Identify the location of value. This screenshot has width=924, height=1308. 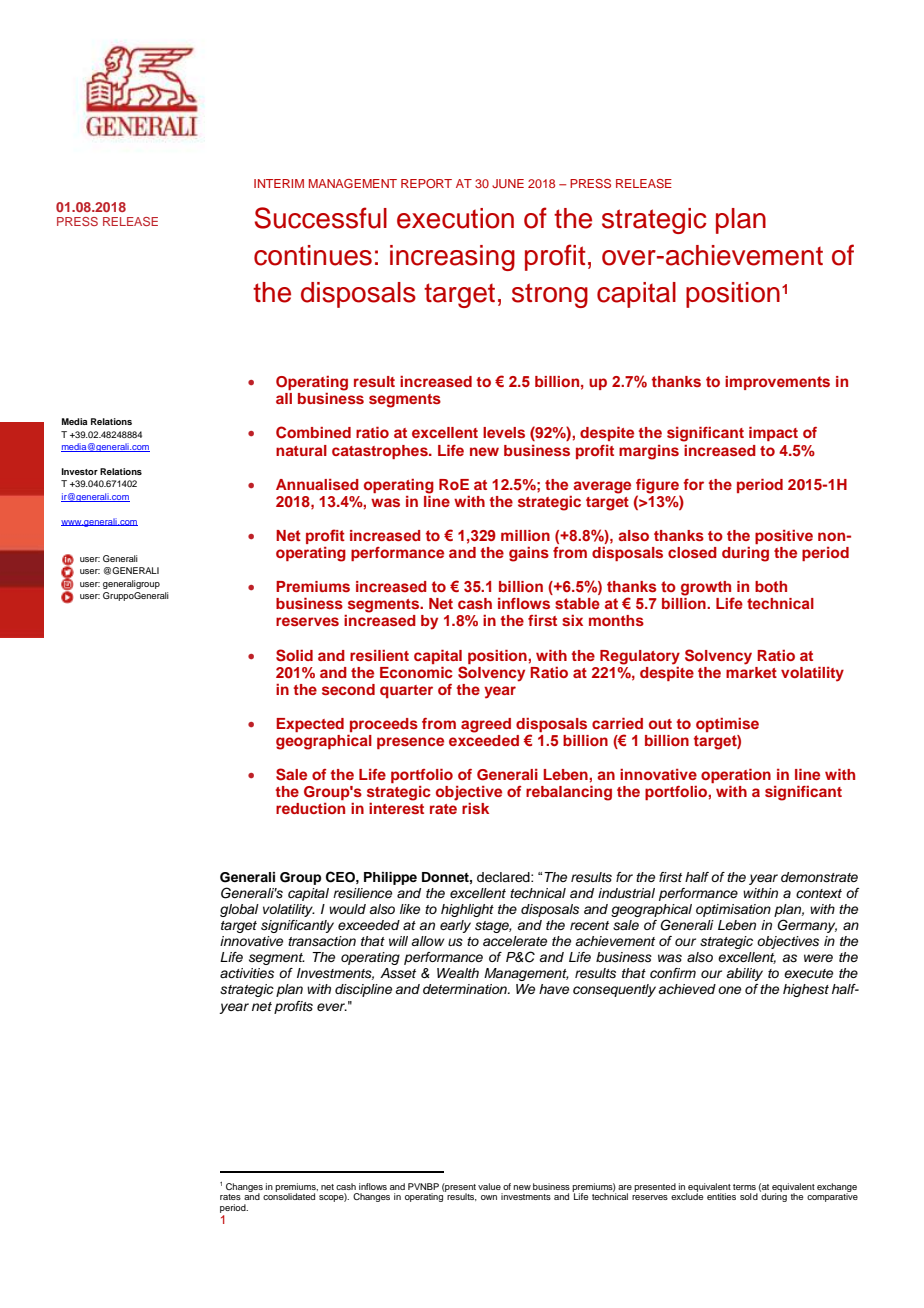
(489, 1186).
